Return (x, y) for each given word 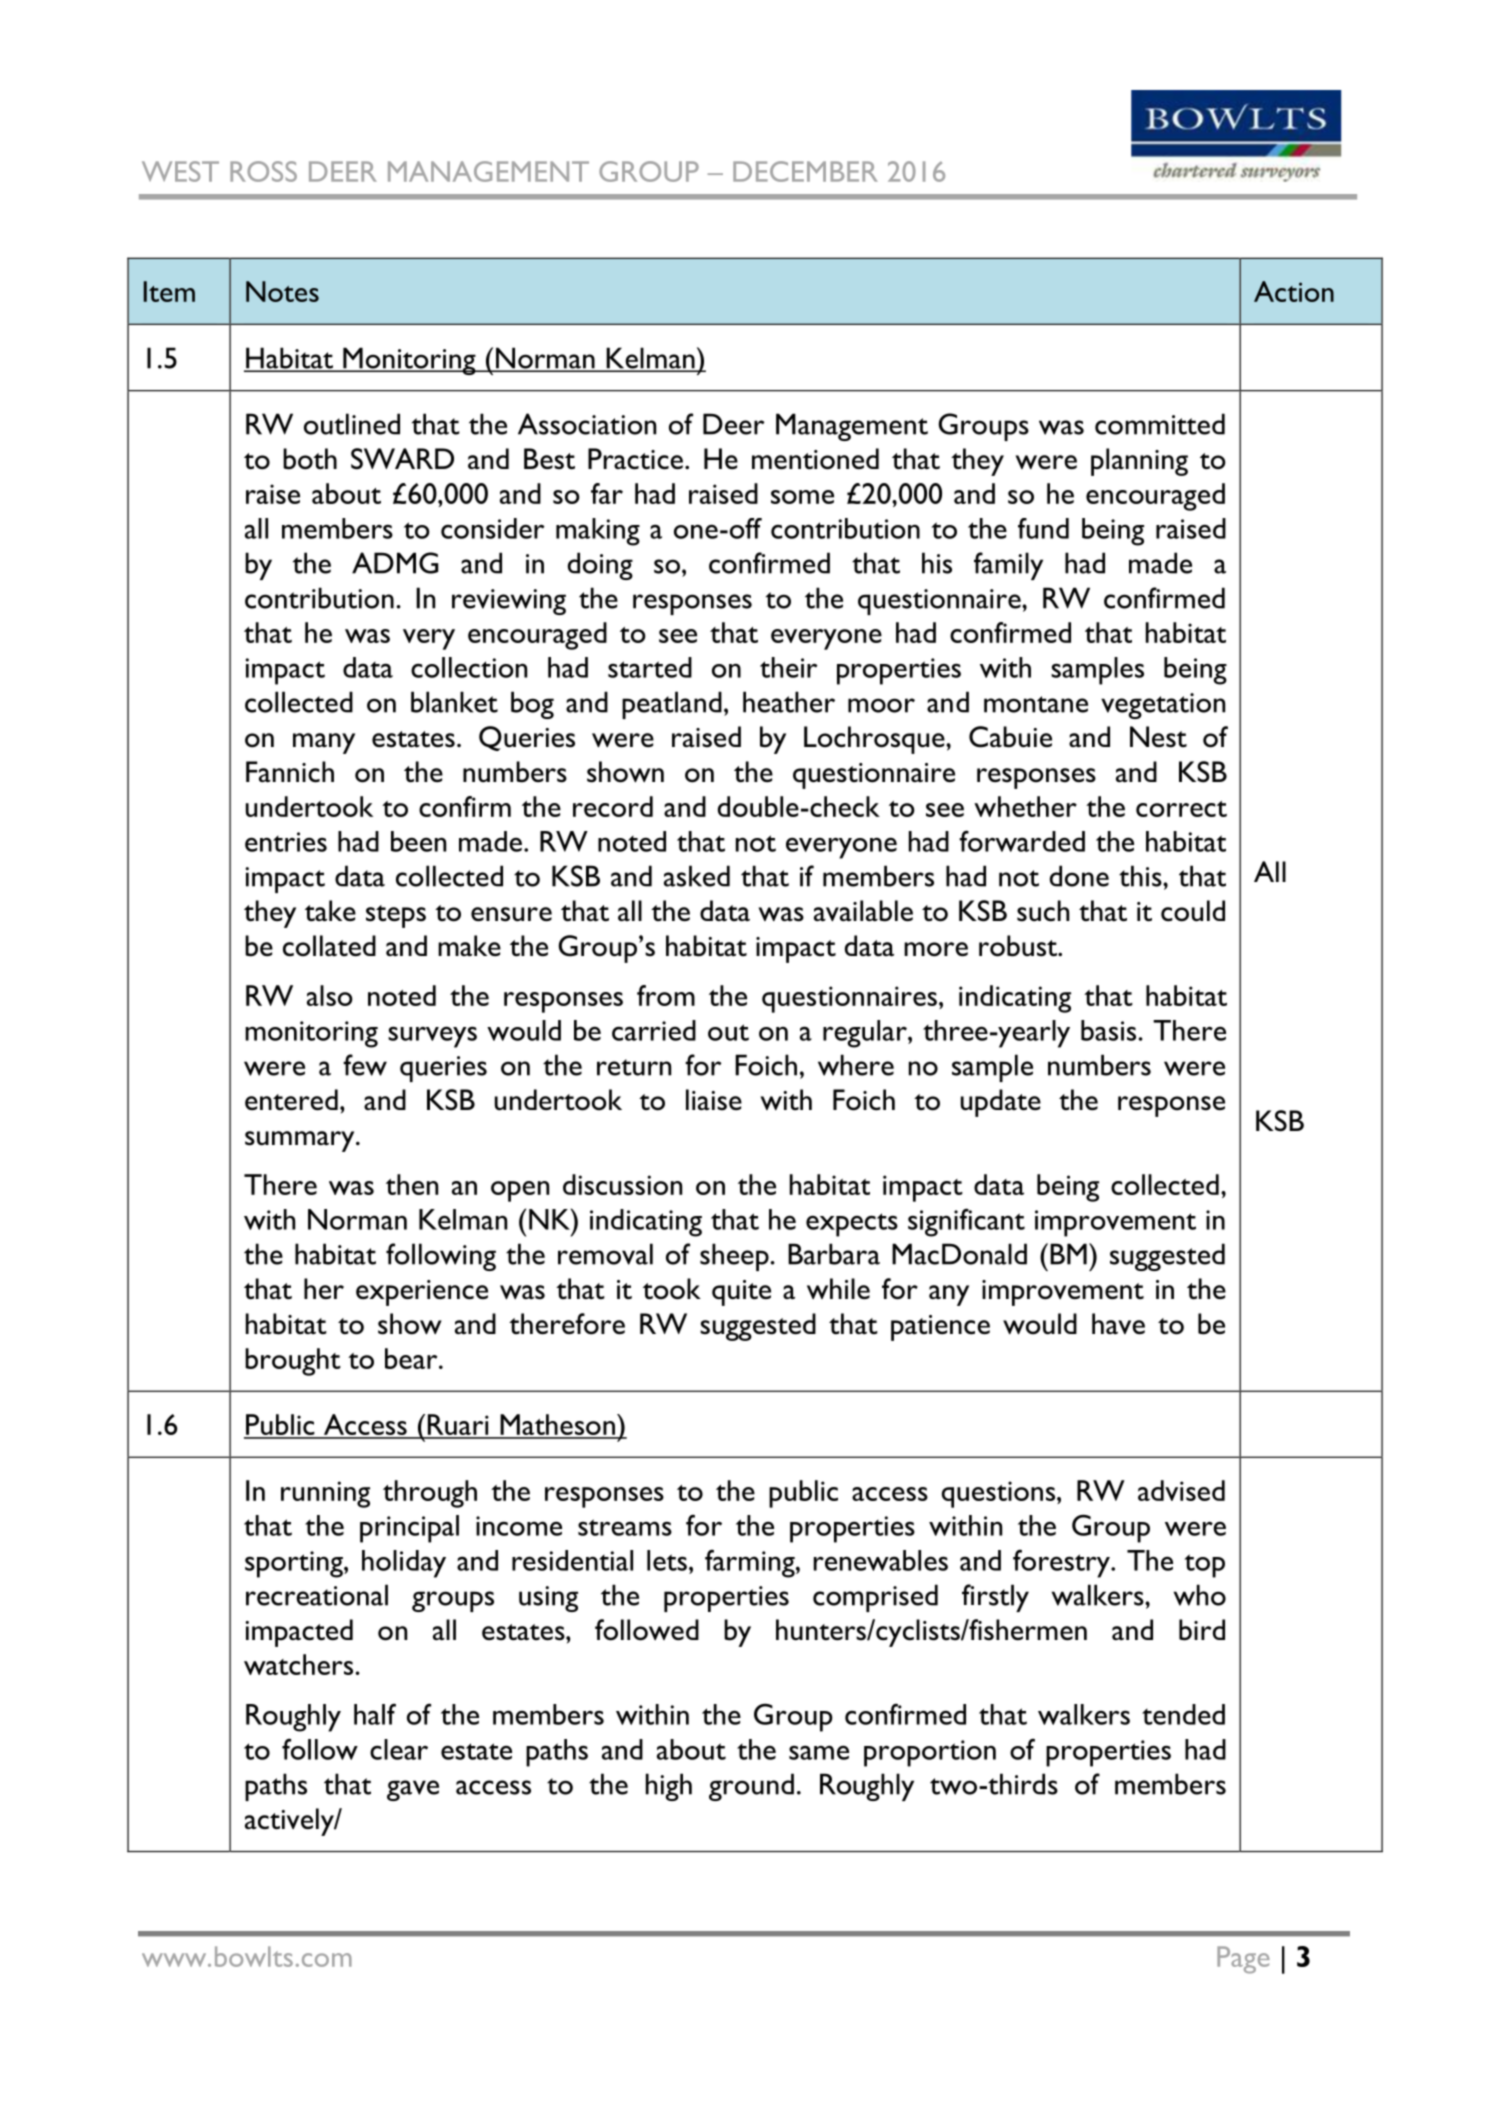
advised (1181, 1490)
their (789, 667)
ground (751, 1787)
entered (291, 1100)
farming (751, 1564)
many (324, 743)
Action (1294, 291)
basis (1108, 1030)
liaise (714, 1100)
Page (1243, 1960)
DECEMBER (805, 171)
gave (413, 1790)
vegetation (1163, 706)
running (325, 1494)
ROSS (263, 171)
